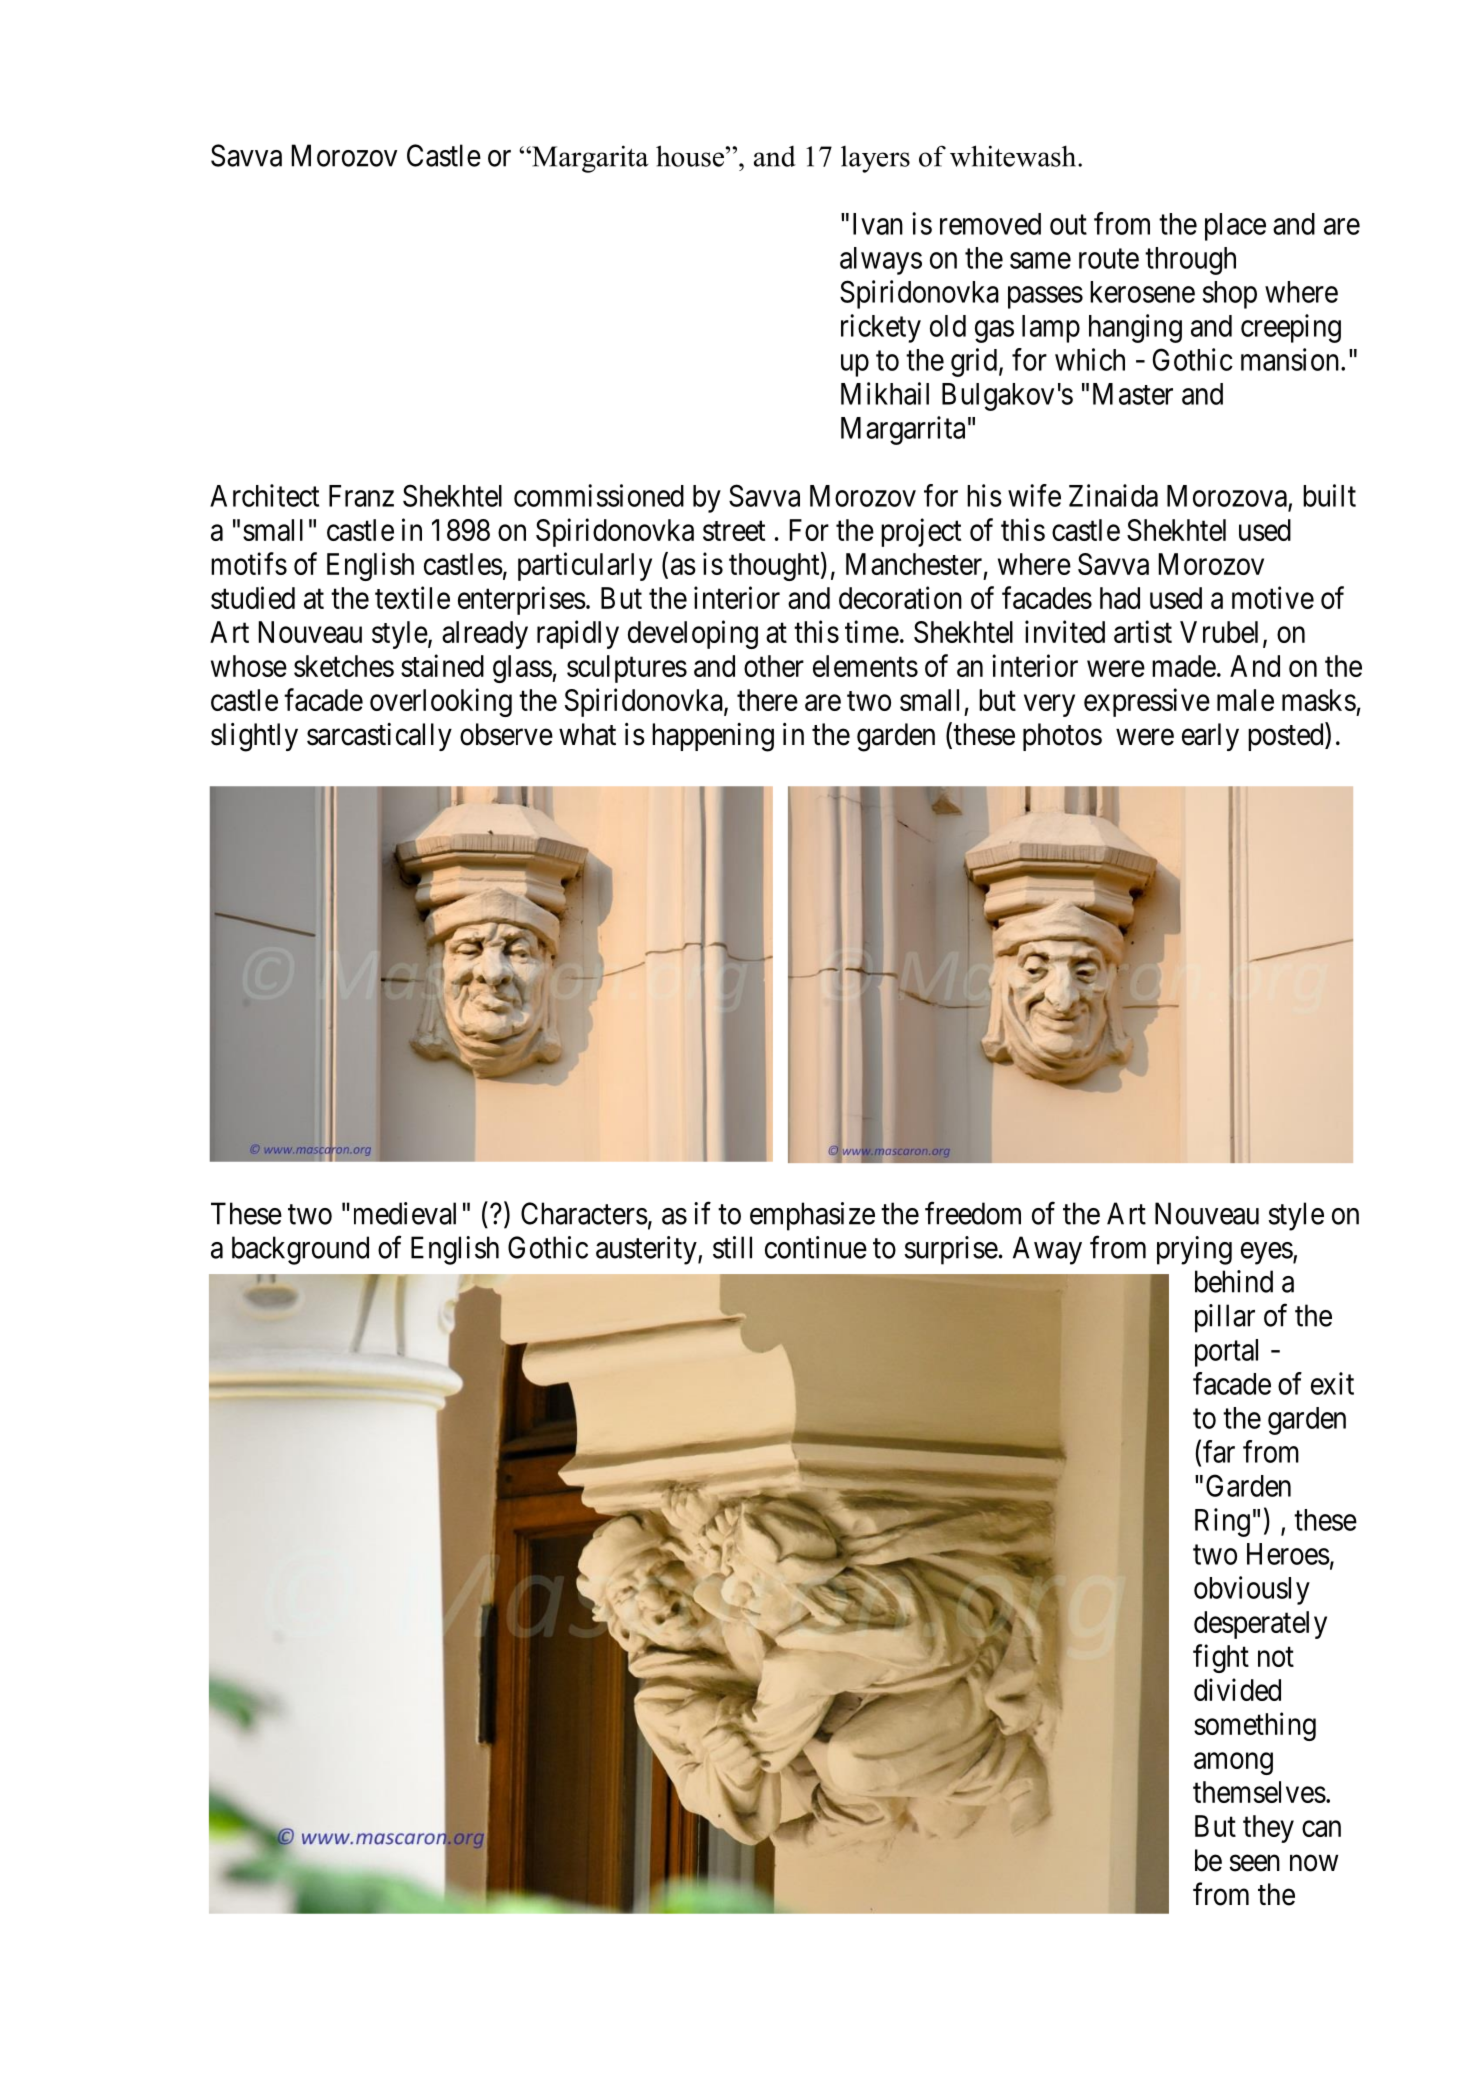  What do you see at coordinates (1235, 227) in the screenshot?
I see `place` at bounding box center [1235, 227].
